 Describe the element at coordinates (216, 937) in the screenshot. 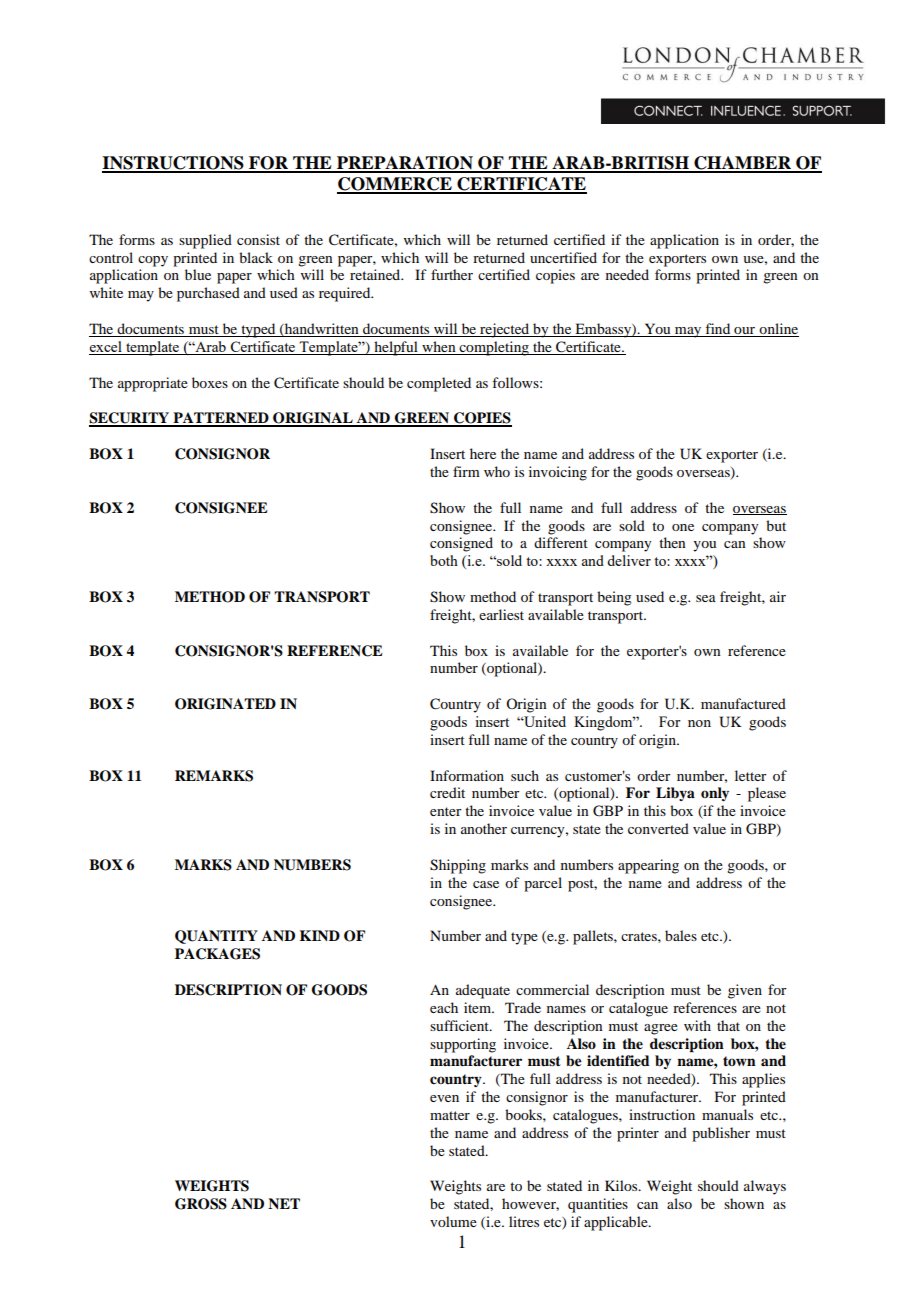

I see `QUANTITY` at that location.
